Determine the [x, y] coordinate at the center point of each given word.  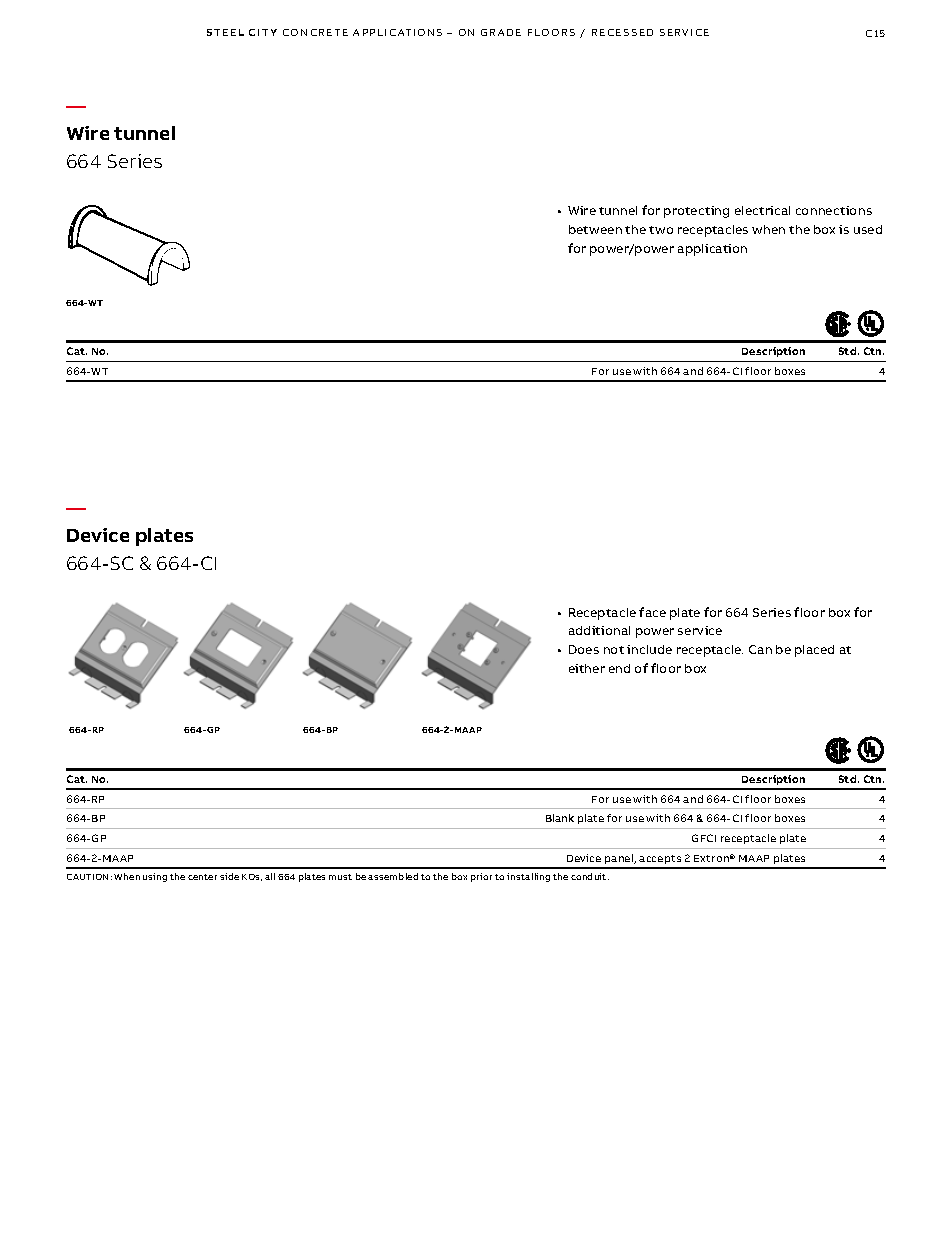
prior [481, 877]
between [595, 229]
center [202, 877]
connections [834, 210]
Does [584, 649]
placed [814, 651]
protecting [696, 212]
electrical [762, 210]
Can [760, 649]
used [868, 229]
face [652, 612]
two [661, 230]
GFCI [704, 838]
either [587, 668]
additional [599, 630]
